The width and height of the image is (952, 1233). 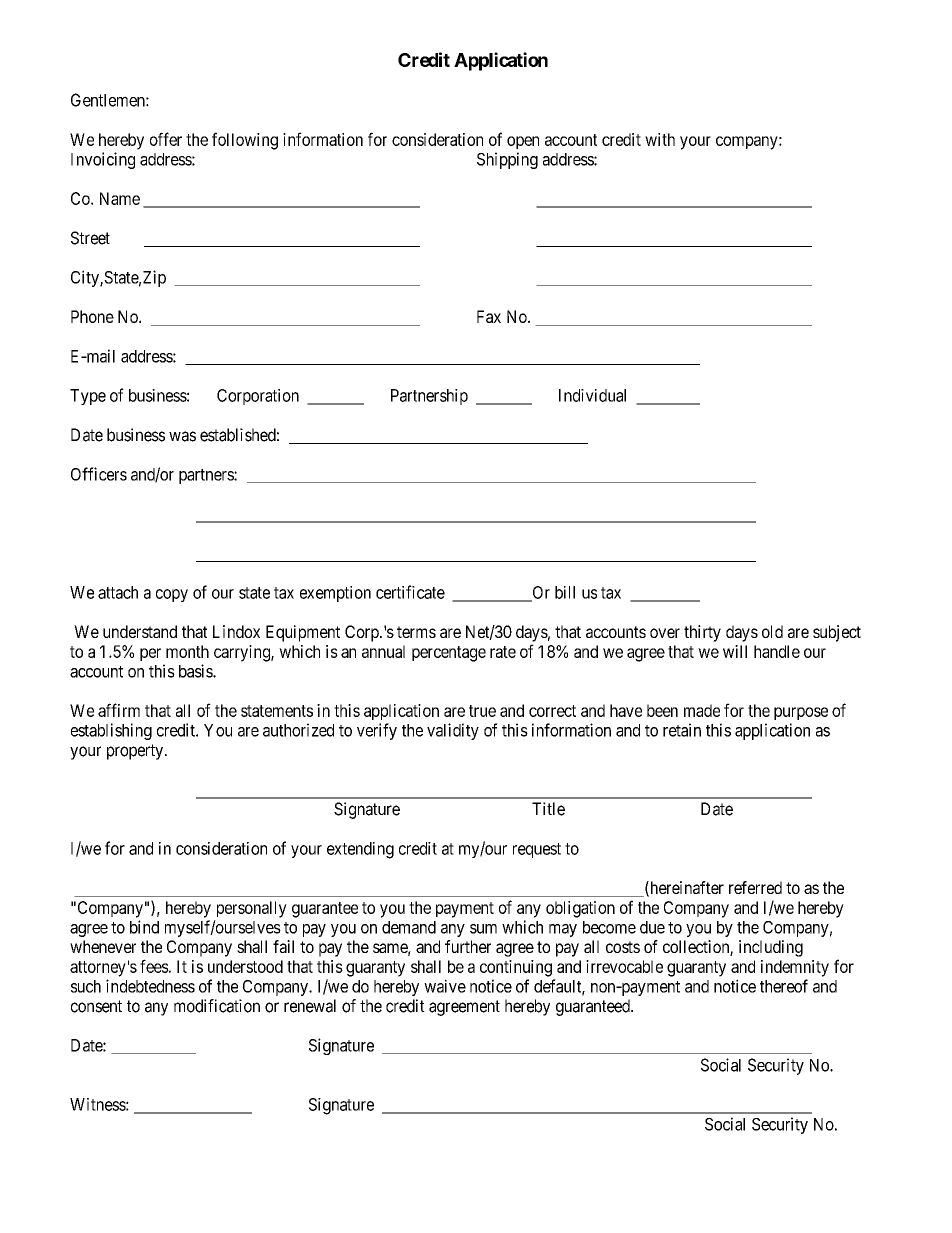 I want to click on old, so click(x=772, y=631).
